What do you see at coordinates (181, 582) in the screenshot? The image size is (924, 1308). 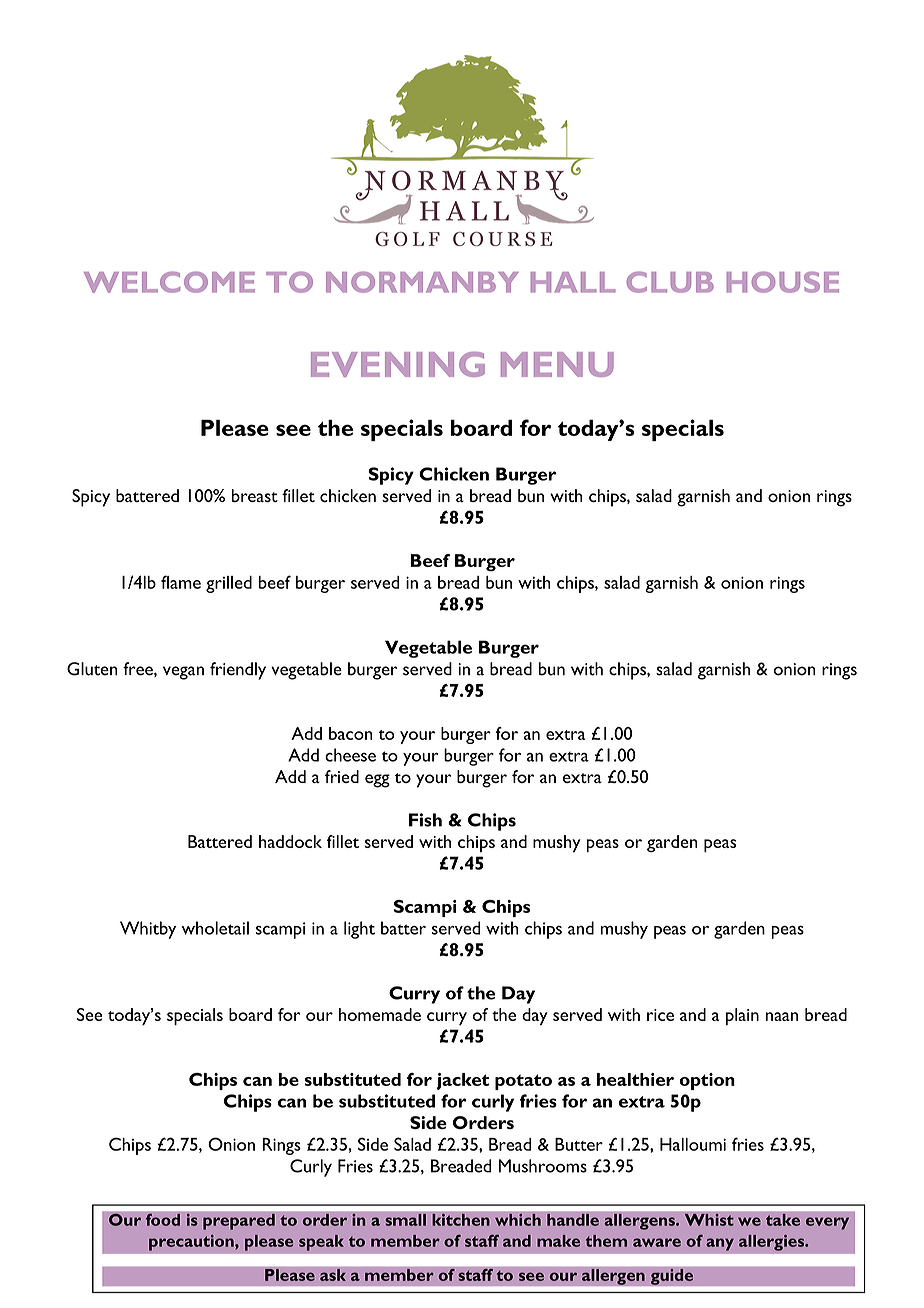 I see `flame` at bounding box center [181, 582].
